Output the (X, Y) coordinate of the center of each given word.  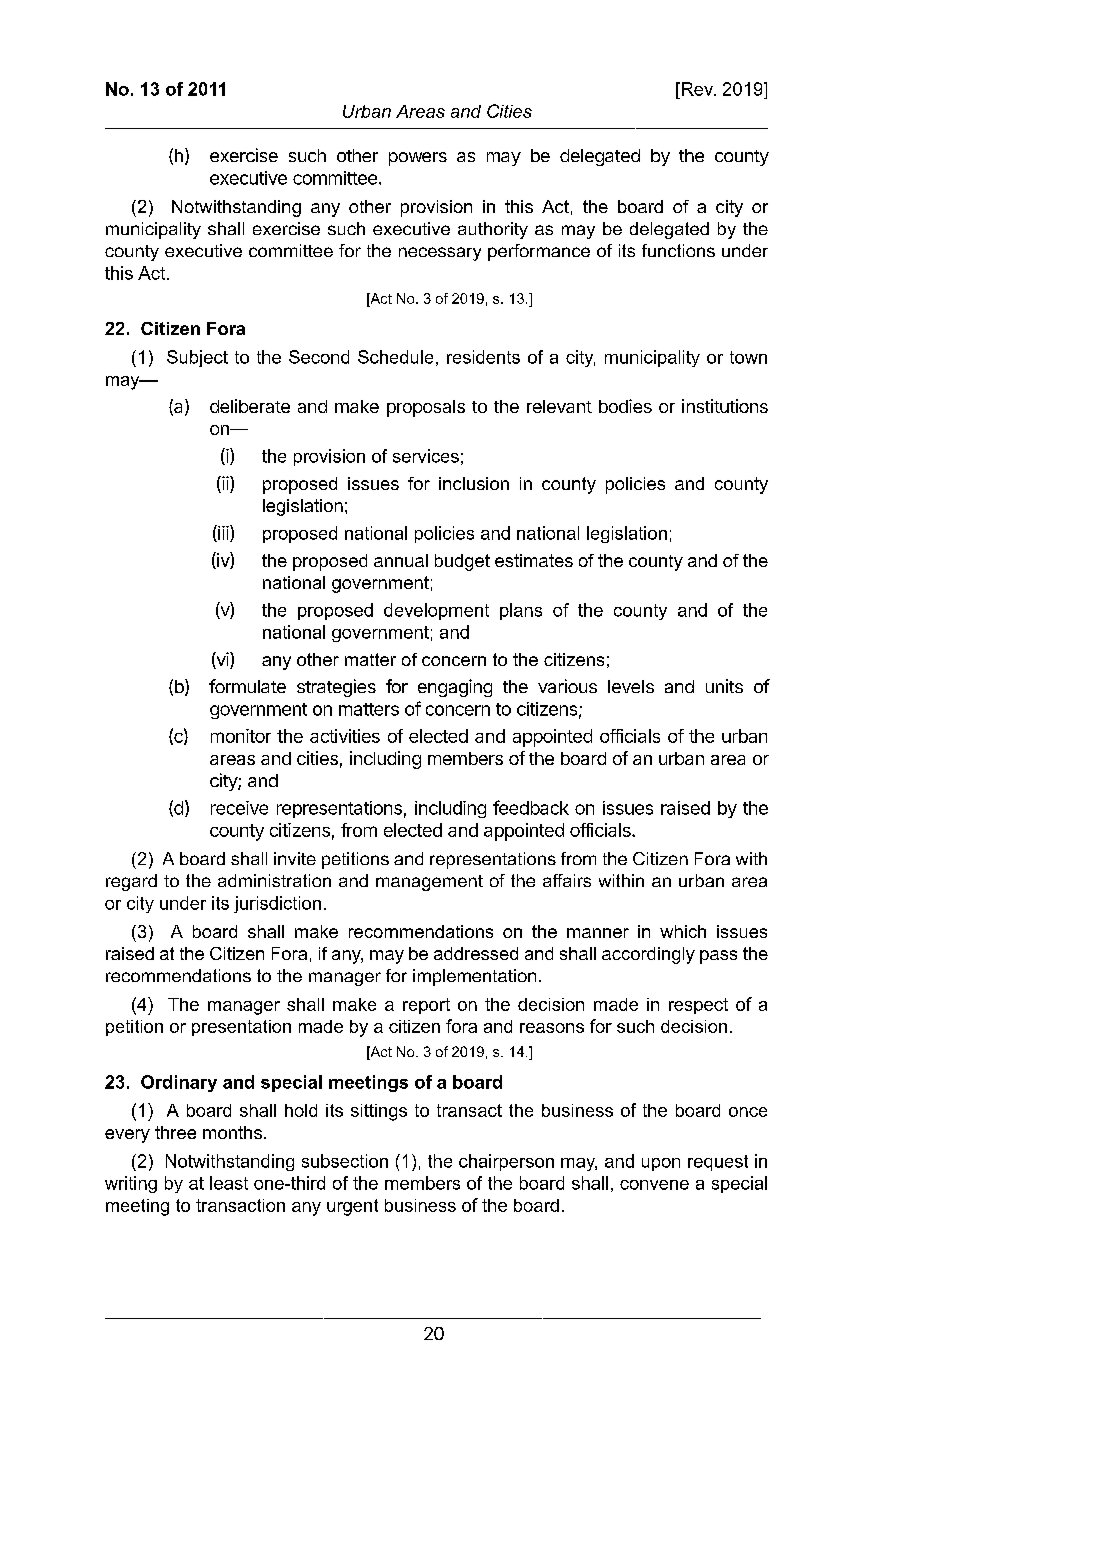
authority (493, 230)
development (436, 611)
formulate (247, 686)
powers (418, 159)
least (229, 1183)
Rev (697, 89)
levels (631, 686)
